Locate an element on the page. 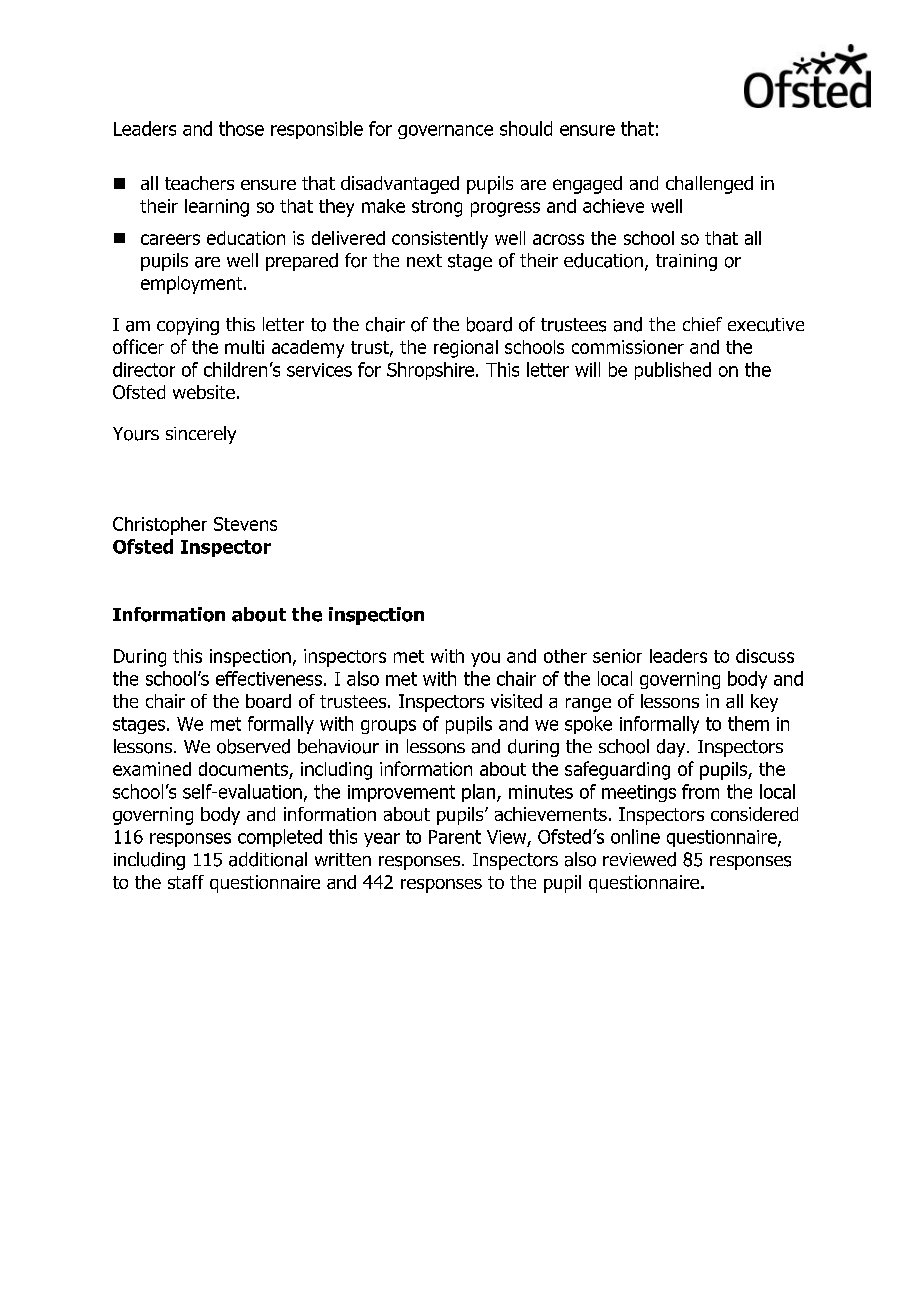  challenged is located at coordinates (709, 185).
